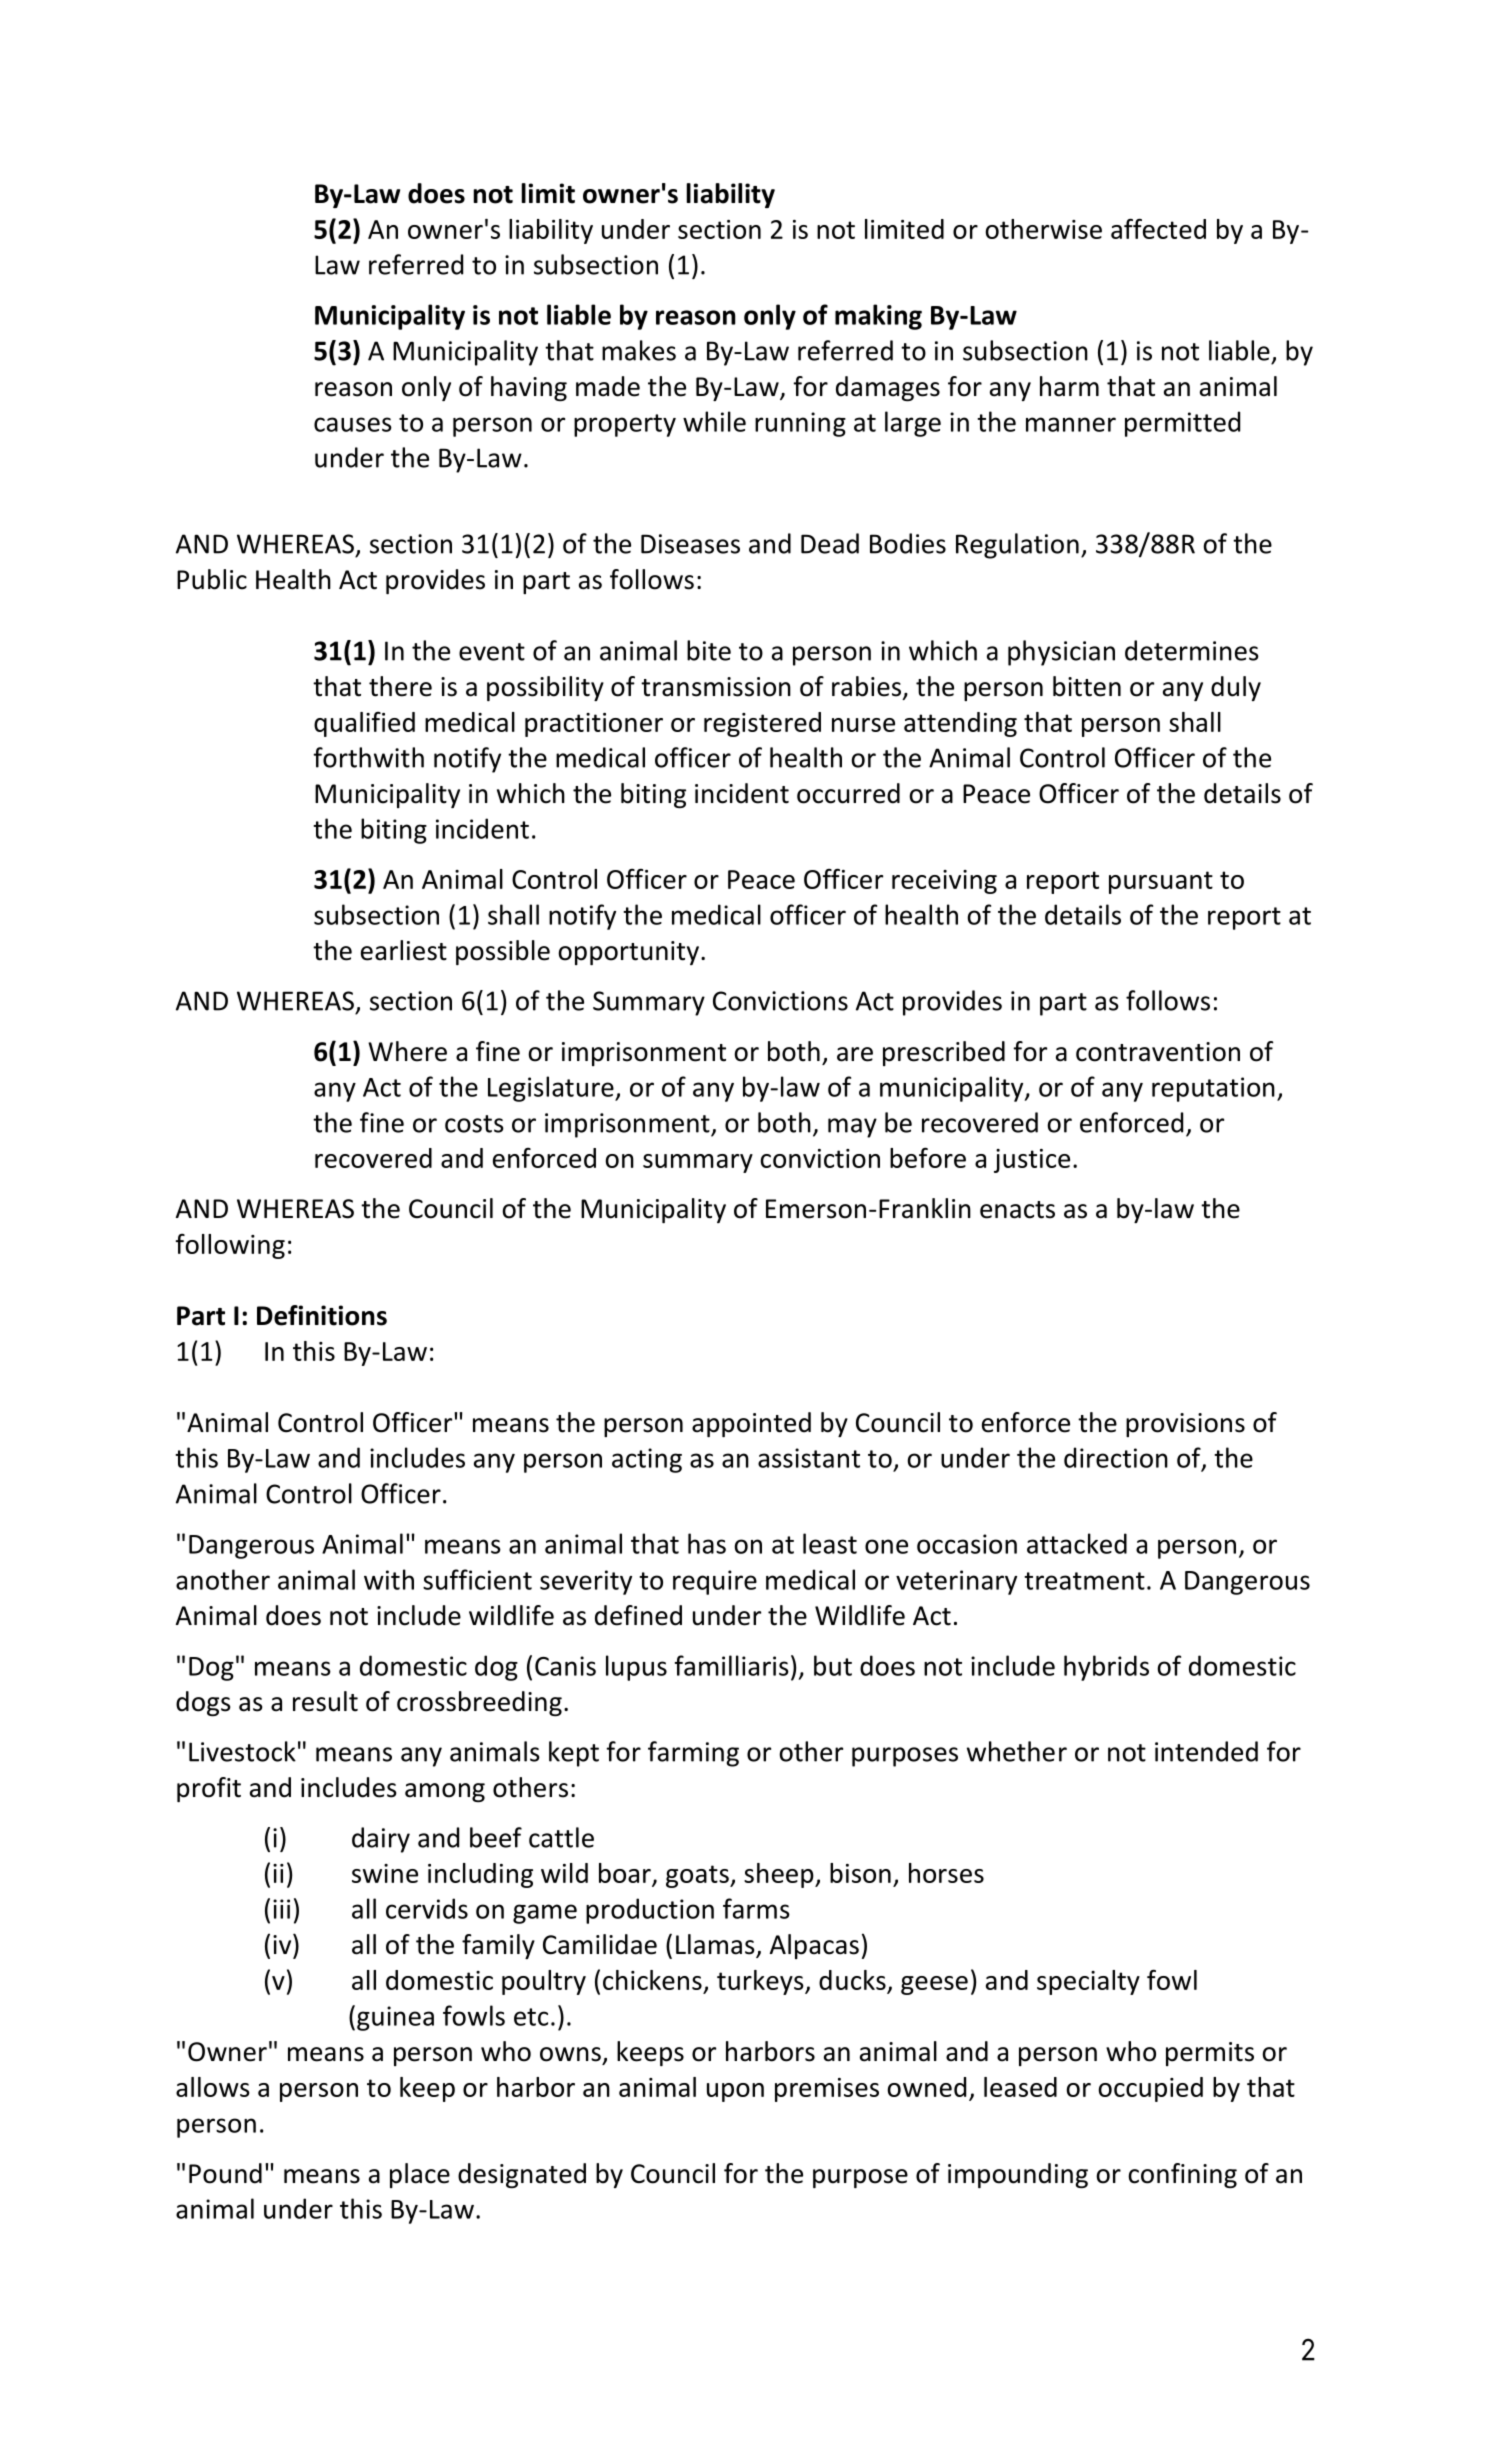 The width and height of the screenshot is (1490, 2454). I want to click on makes, so click(639, 350).
